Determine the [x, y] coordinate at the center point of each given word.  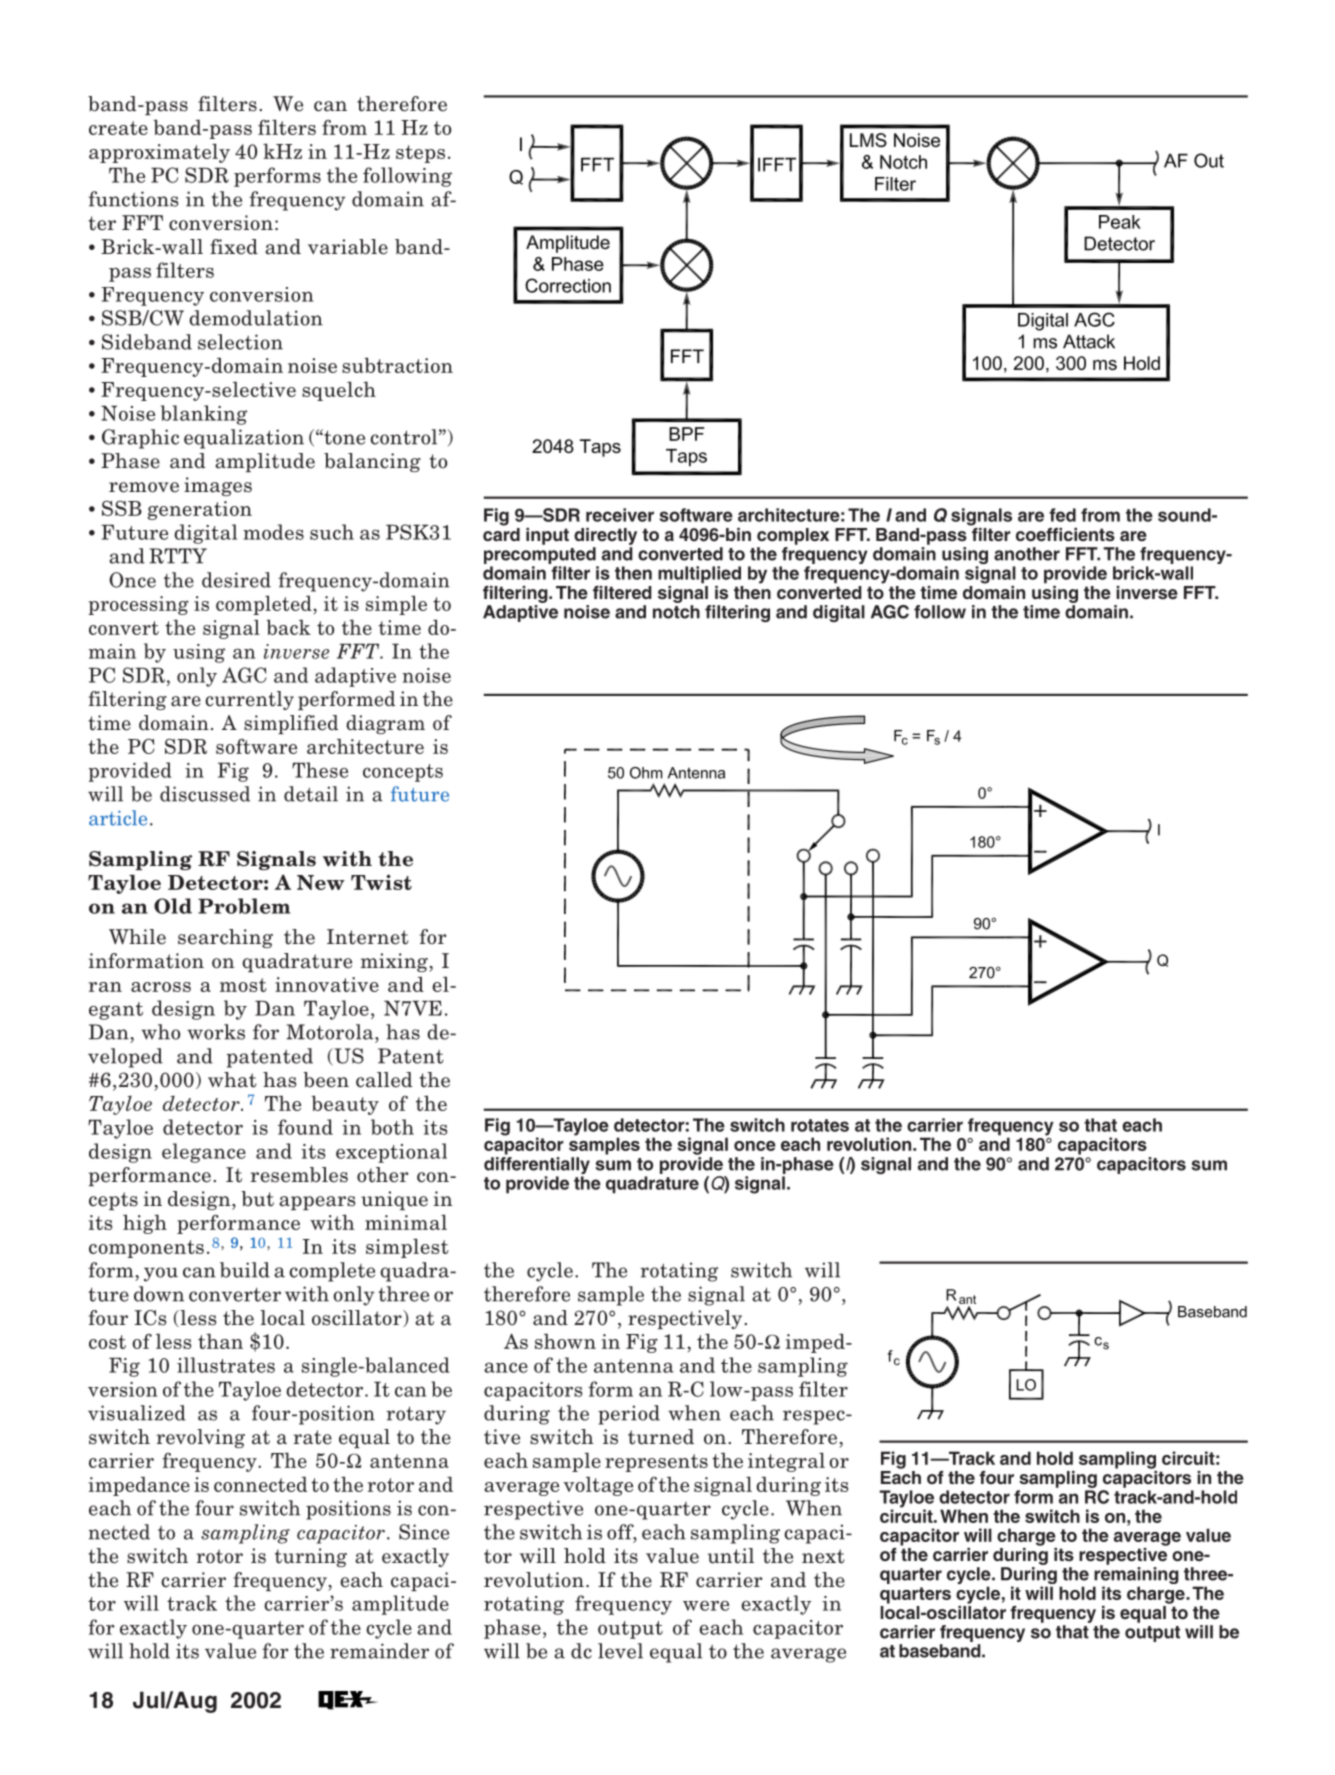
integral [786, 1462]
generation [200, 510]
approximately [159, 153]
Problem [244, 906]
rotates [820, 1125]
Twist [381, 882]
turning [311, 1557]
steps [420, 154]
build [245, 1270]
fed [1062, 515]
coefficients [1065, 534]
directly [605, 536]
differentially [537, 1164]
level [620, 1651]
